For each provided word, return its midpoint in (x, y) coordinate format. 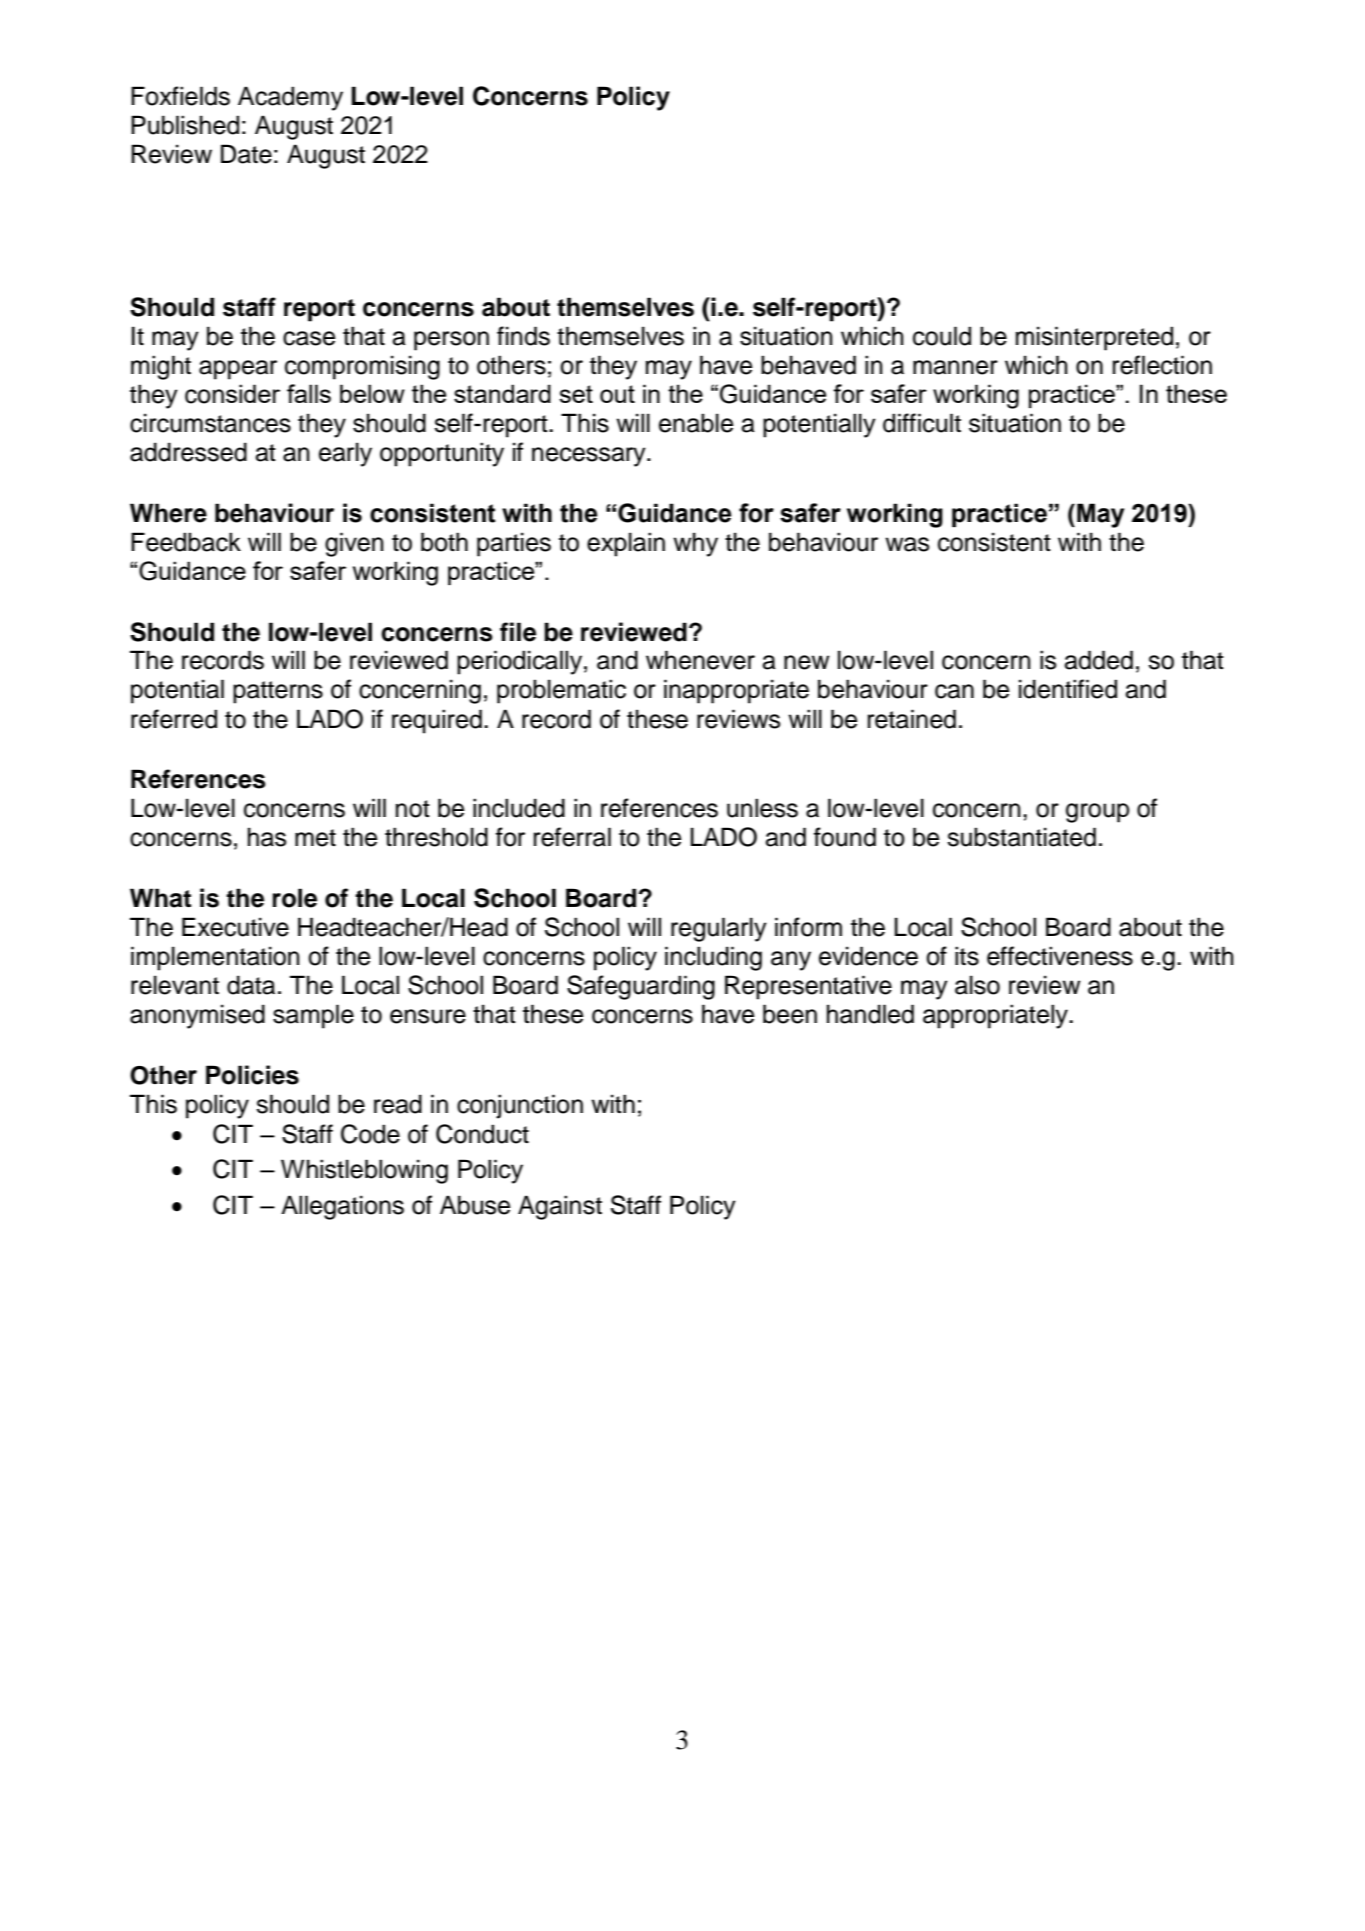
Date (246, 154)
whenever (700, 660)
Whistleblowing (364, 1171)
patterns (278, 692)
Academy (290, 98)
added (1099, 660)
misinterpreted (1094, 338)
